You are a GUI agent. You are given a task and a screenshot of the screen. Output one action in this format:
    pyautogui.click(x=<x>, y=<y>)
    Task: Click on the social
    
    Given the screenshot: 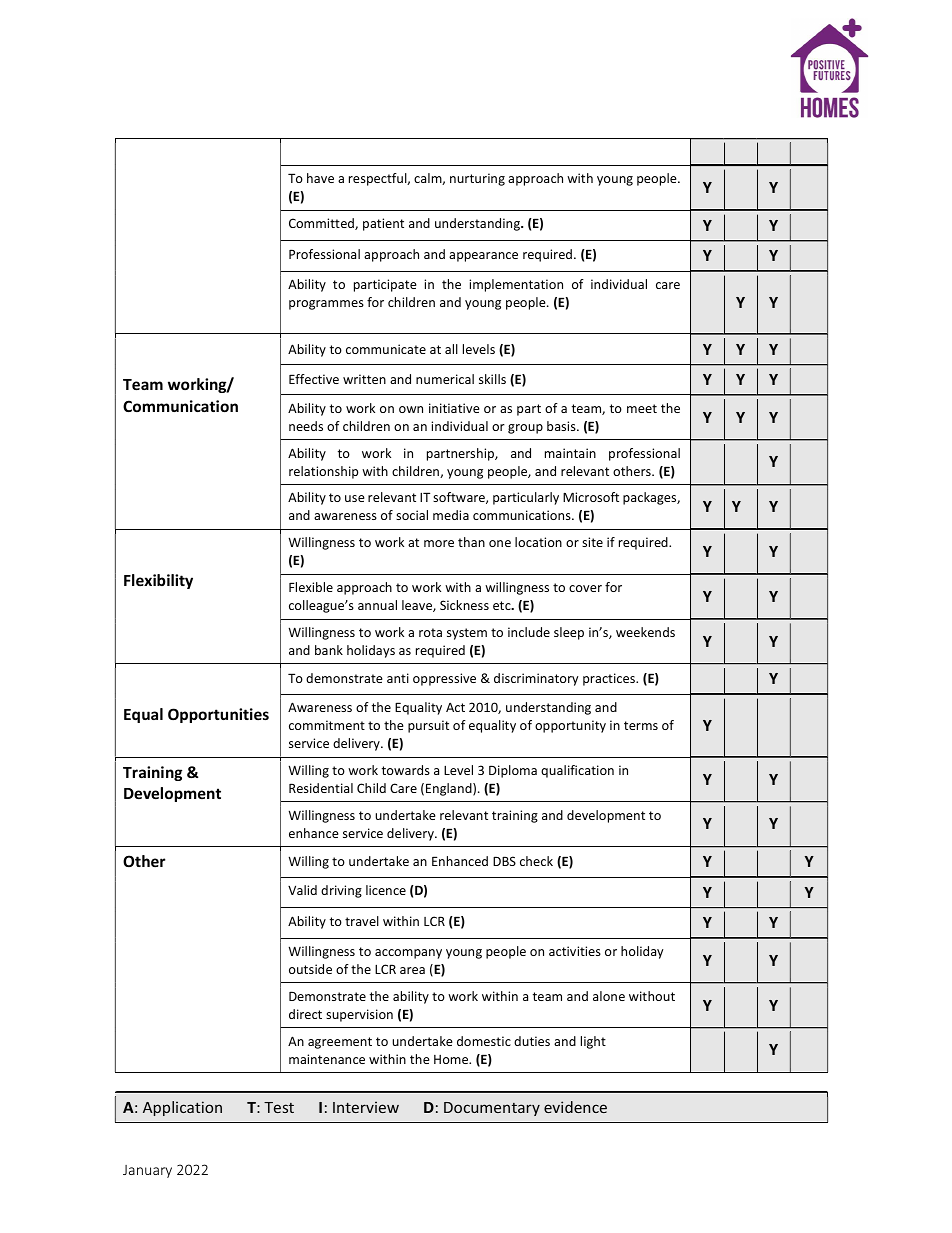 What is the action you would take?
    pyautogui.click(x=412, y=515)
